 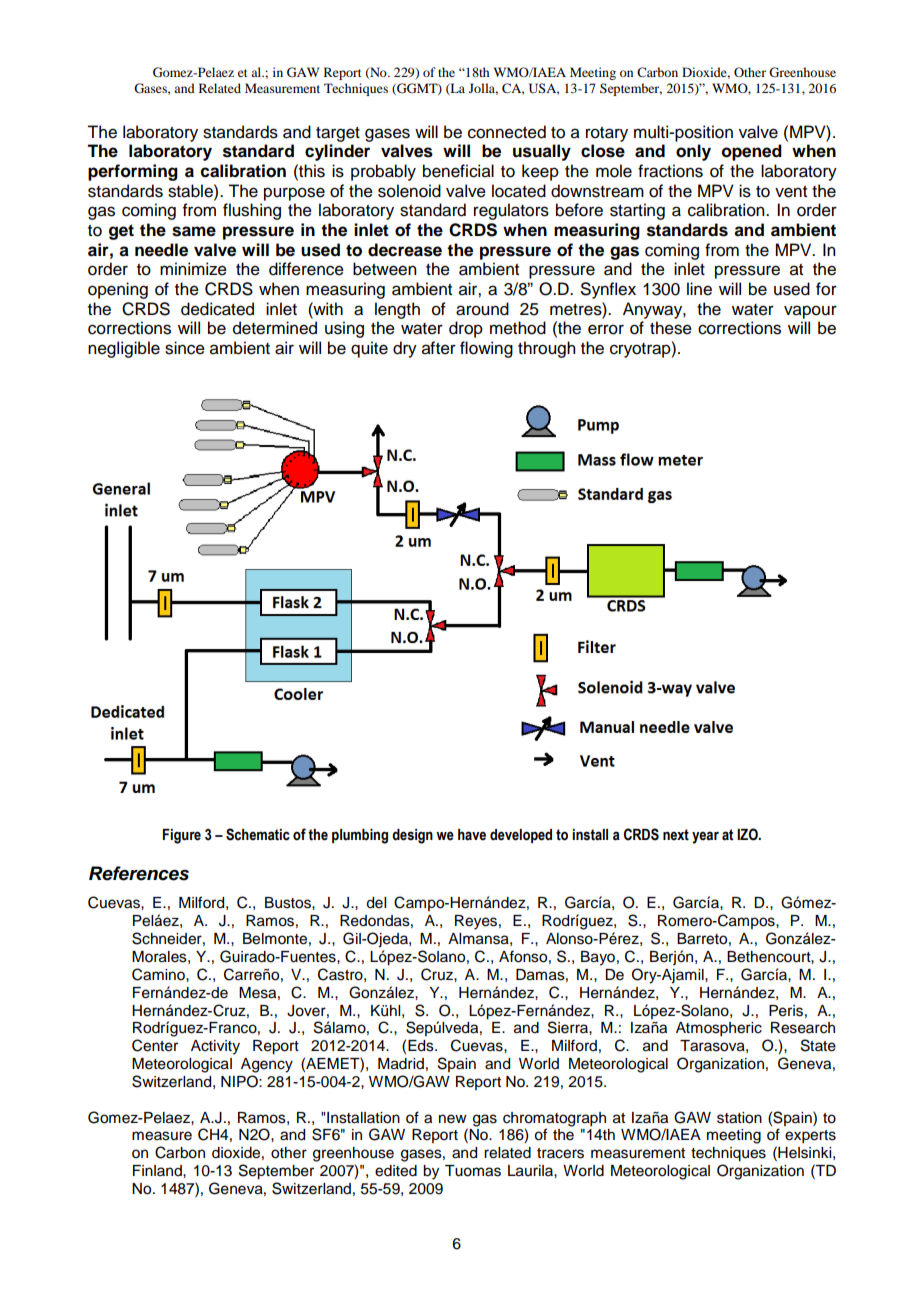 I want to click on stable, so click(x=191, y=191).
